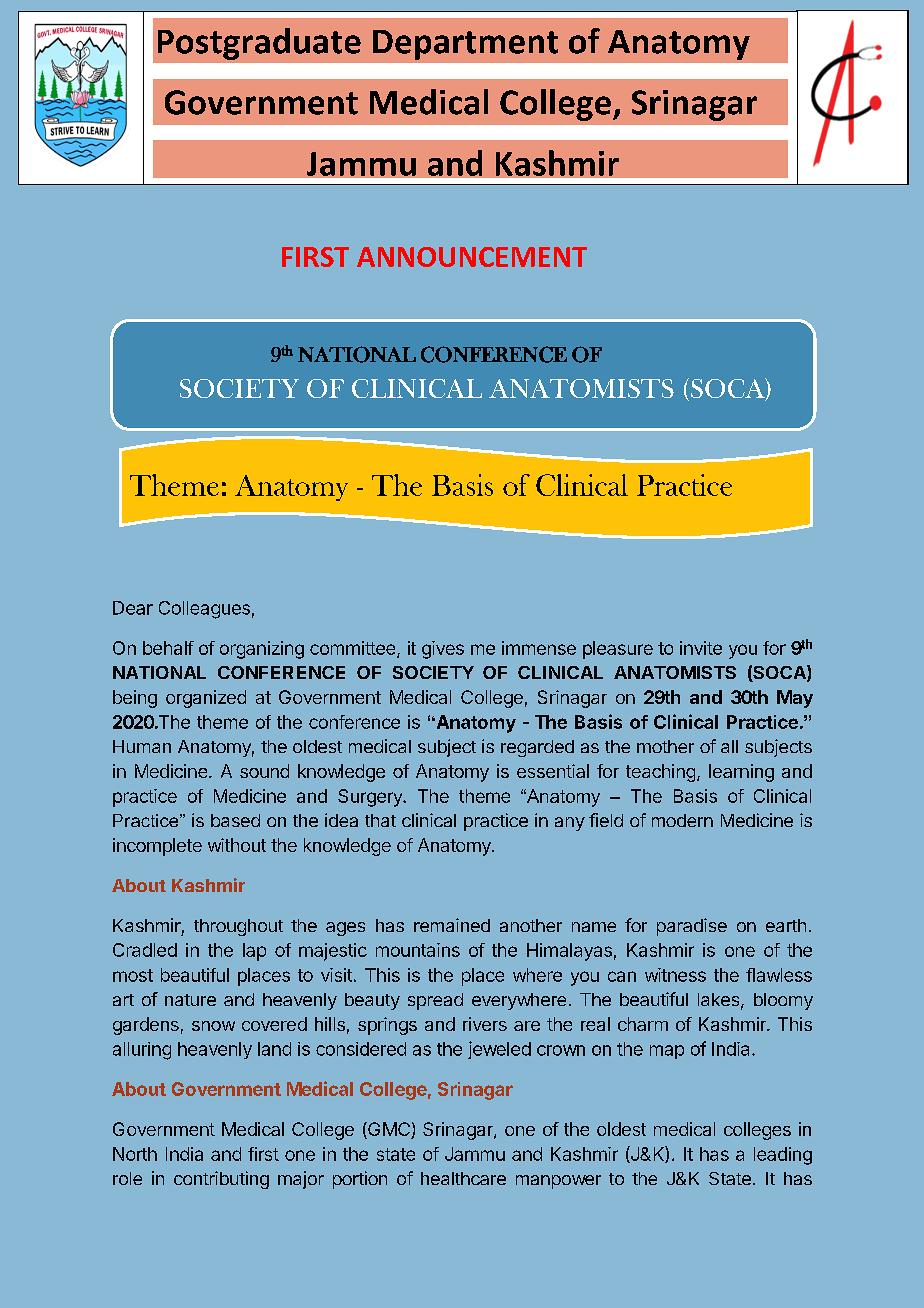  Describe the element at coordinates (443, 650) in the screenshot. I see `gives` at that location.
